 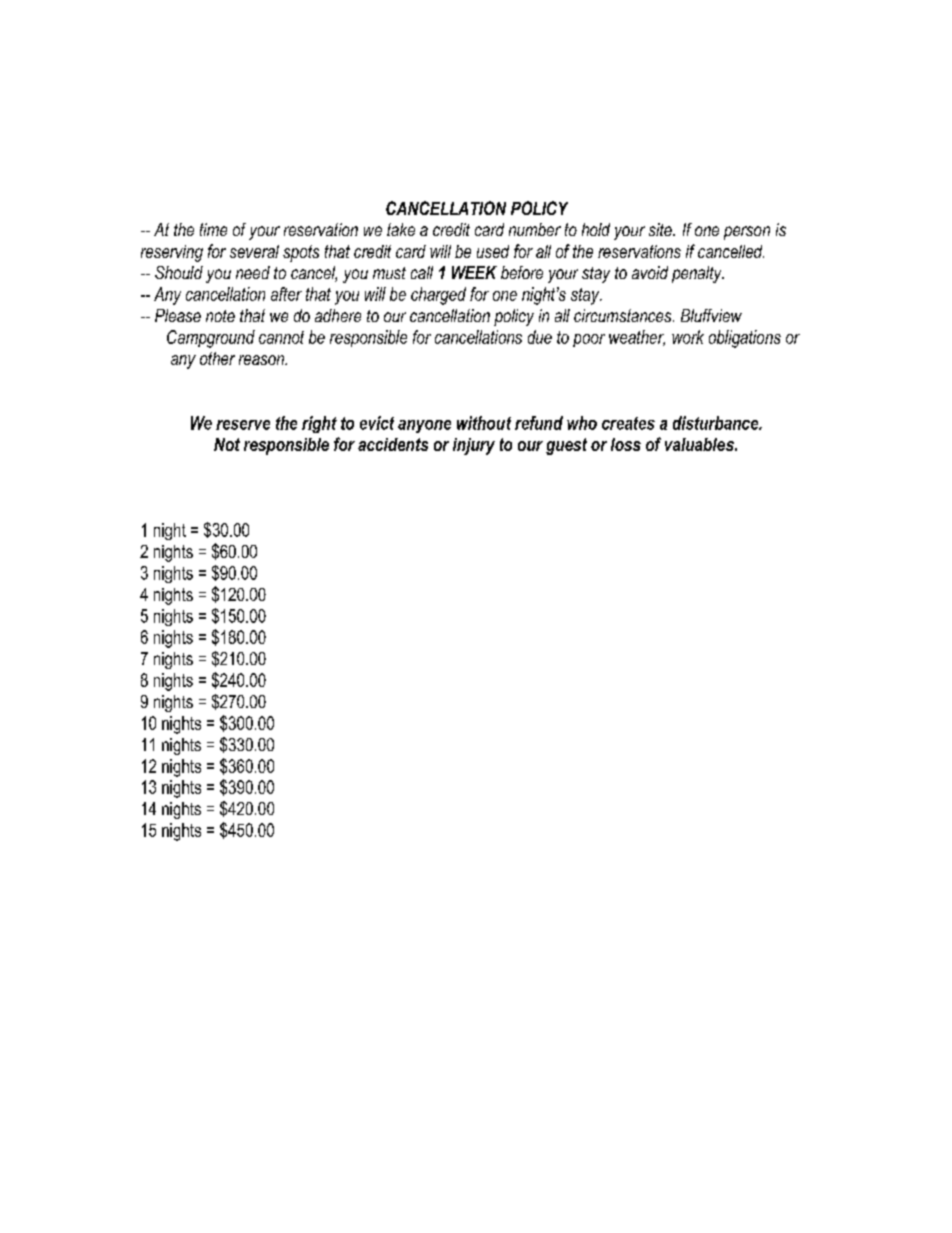 What do you see at coordinates (243, 425) in the screenshot?
I see `reserve` at bounding box center [243, 425].
